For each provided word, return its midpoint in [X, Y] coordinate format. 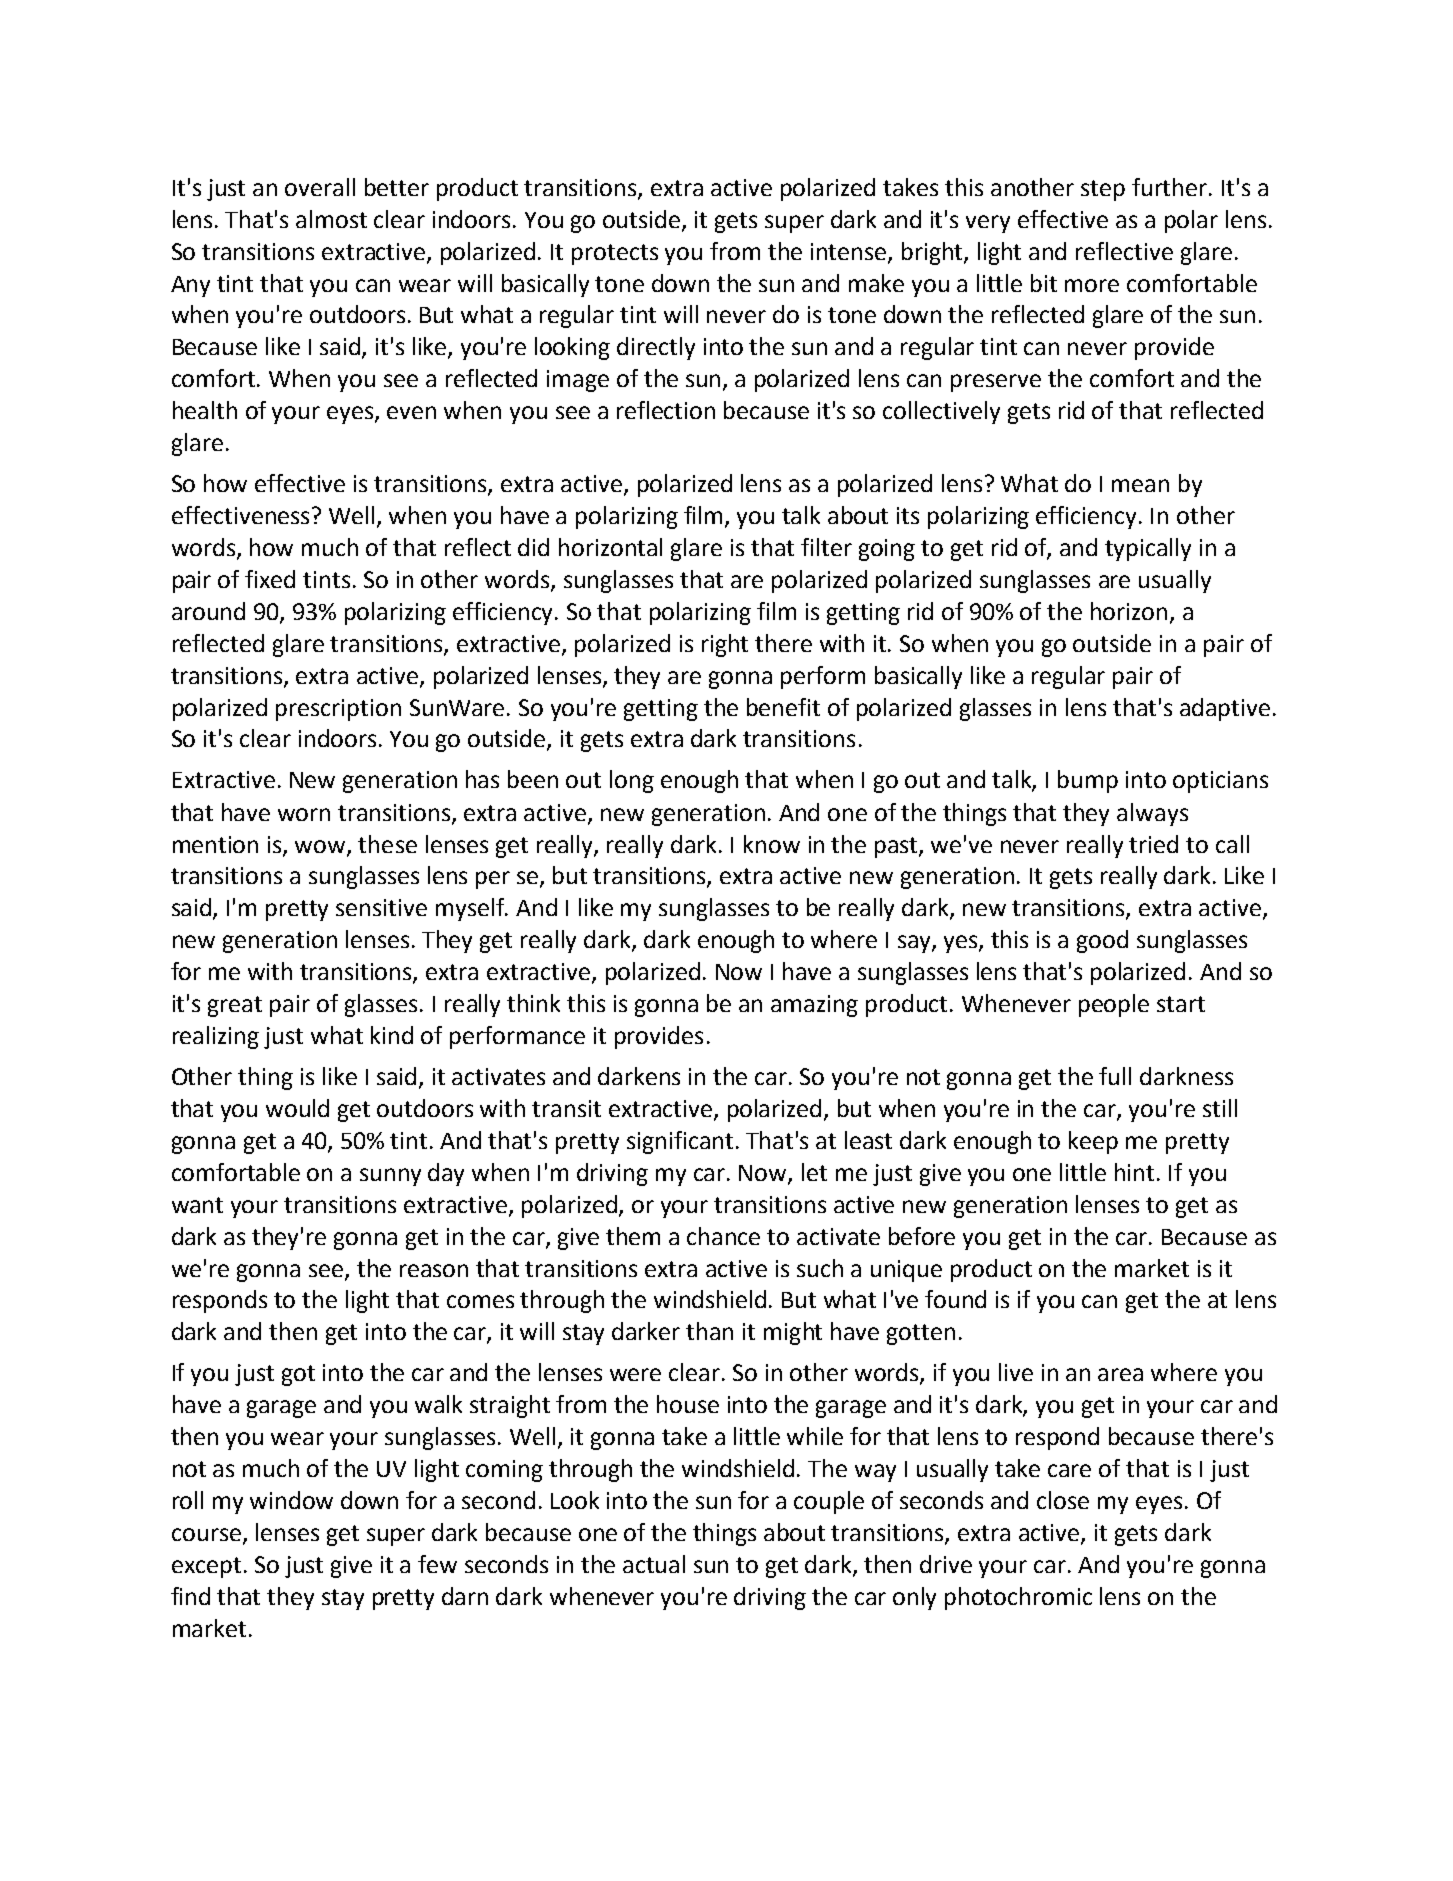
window [291, 1500]
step [1103, 190]
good [1102, 941]
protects [615, 254]
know [772, 844]
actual [654, 1564]
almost [331, 219]
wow [321, 847]
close [1063, 1500]
